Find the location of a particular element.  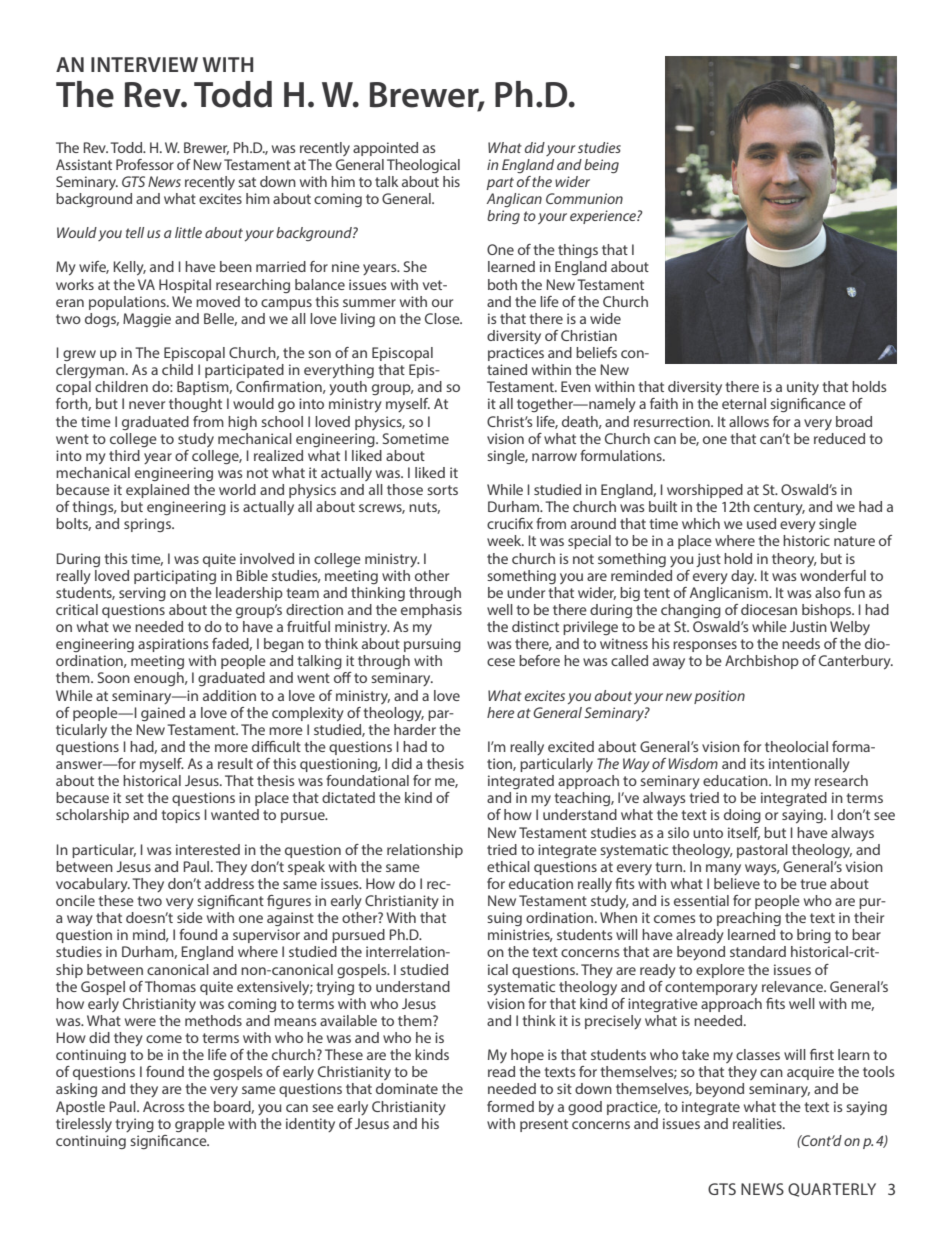

acquire is located at coordinates (810, 1073).
